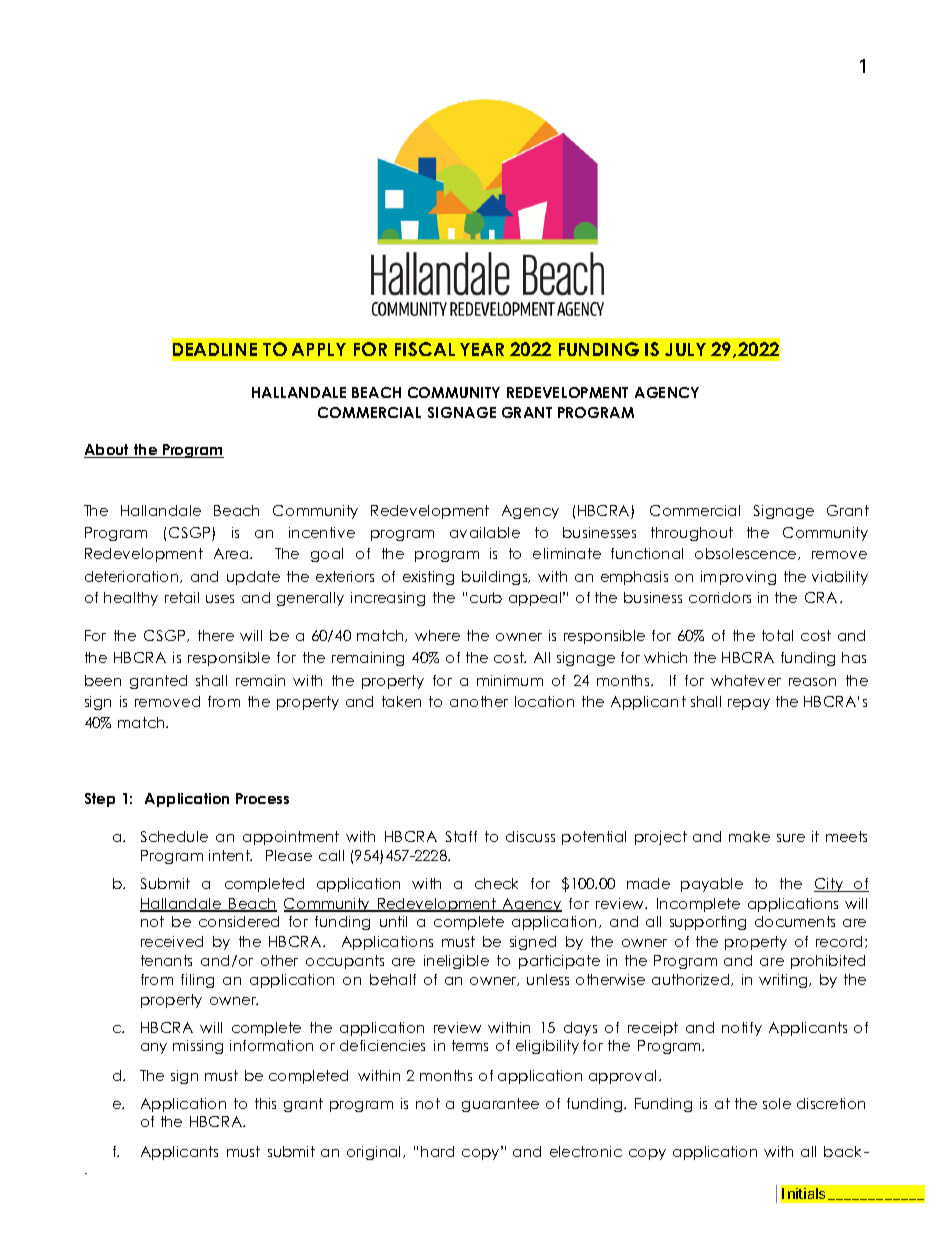 This image has height=1233, width=952. I want to click on Process, so click(262, 798).
